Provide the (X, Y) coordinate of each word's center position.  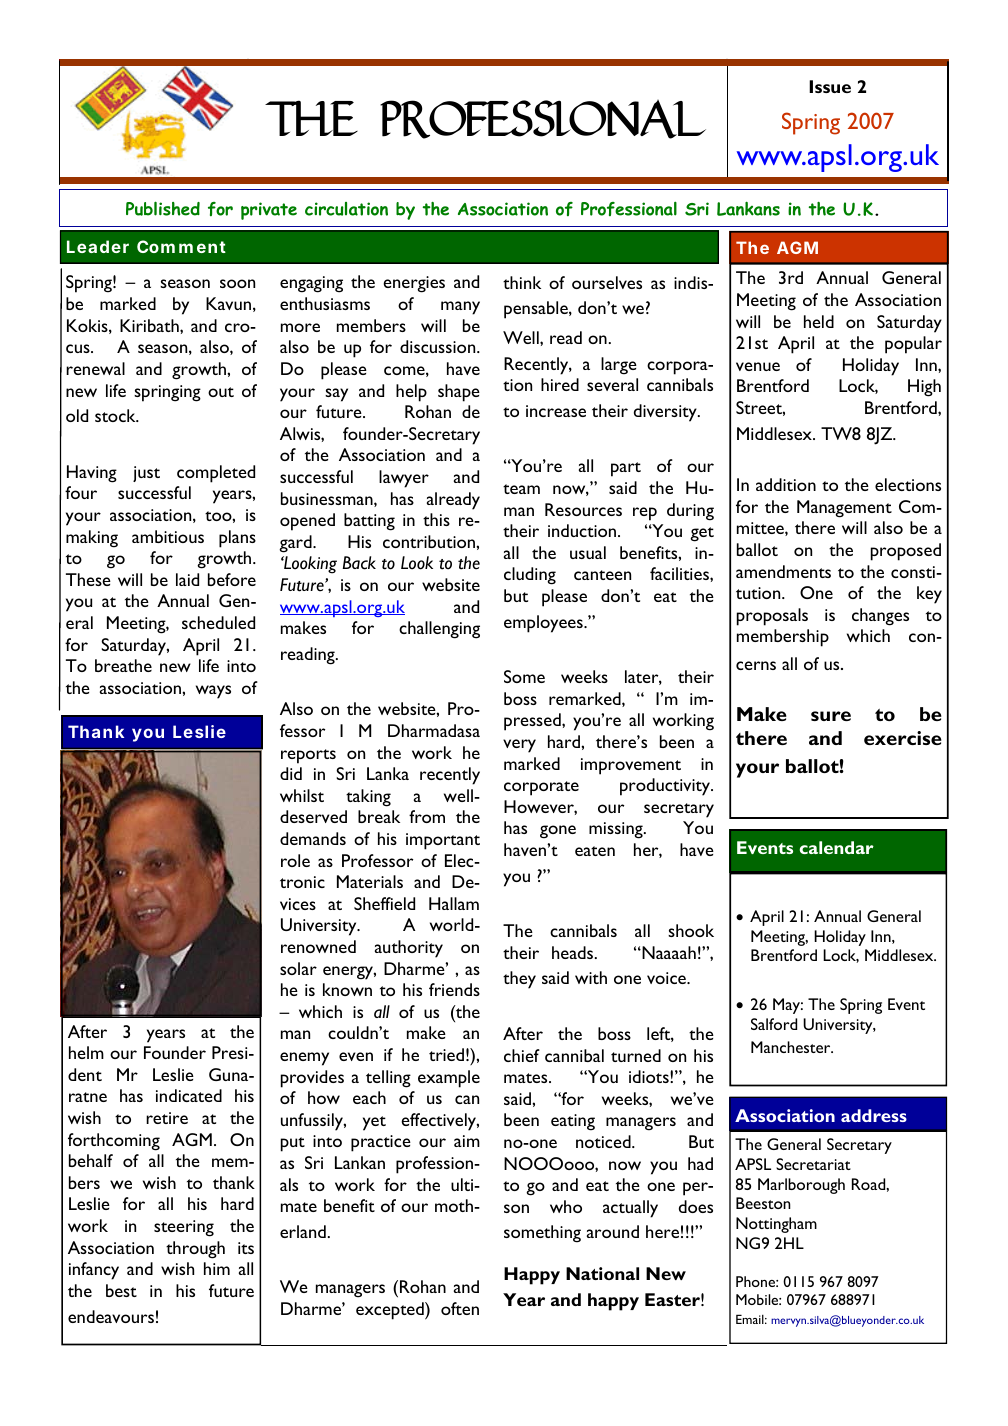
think (522, 282)
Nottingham (776, 1225)
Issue (830, 86)
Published (163, 208)
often (460, 1308)
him (217, 1268)
